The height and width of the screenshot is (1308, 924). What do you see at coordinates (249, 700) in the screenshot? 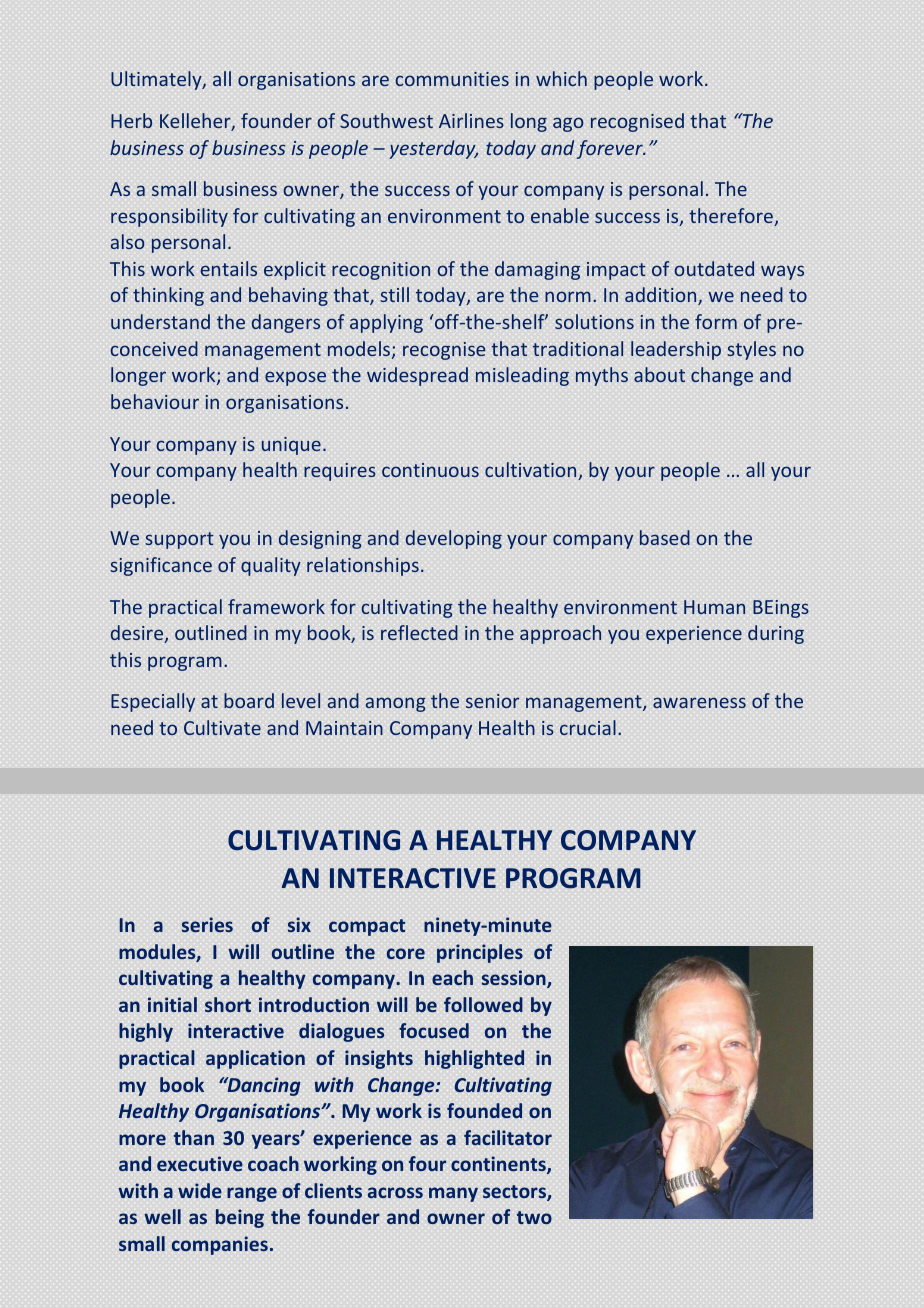
I see `board` at bounding box center [249, 700].
